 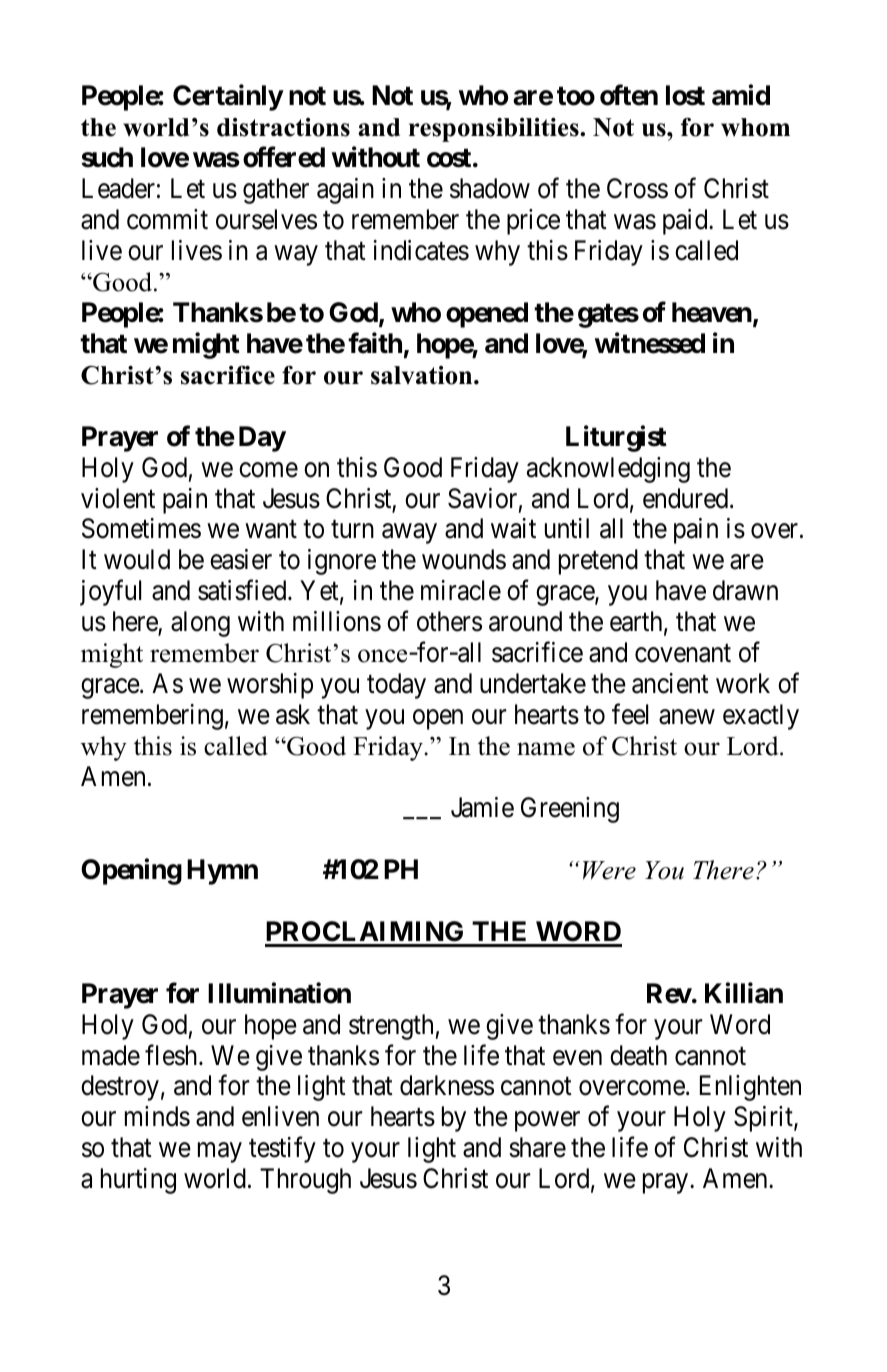 What do you see at coordinates (609, 870) in the page?
I see `Were` at bounding box center [609, 870].
